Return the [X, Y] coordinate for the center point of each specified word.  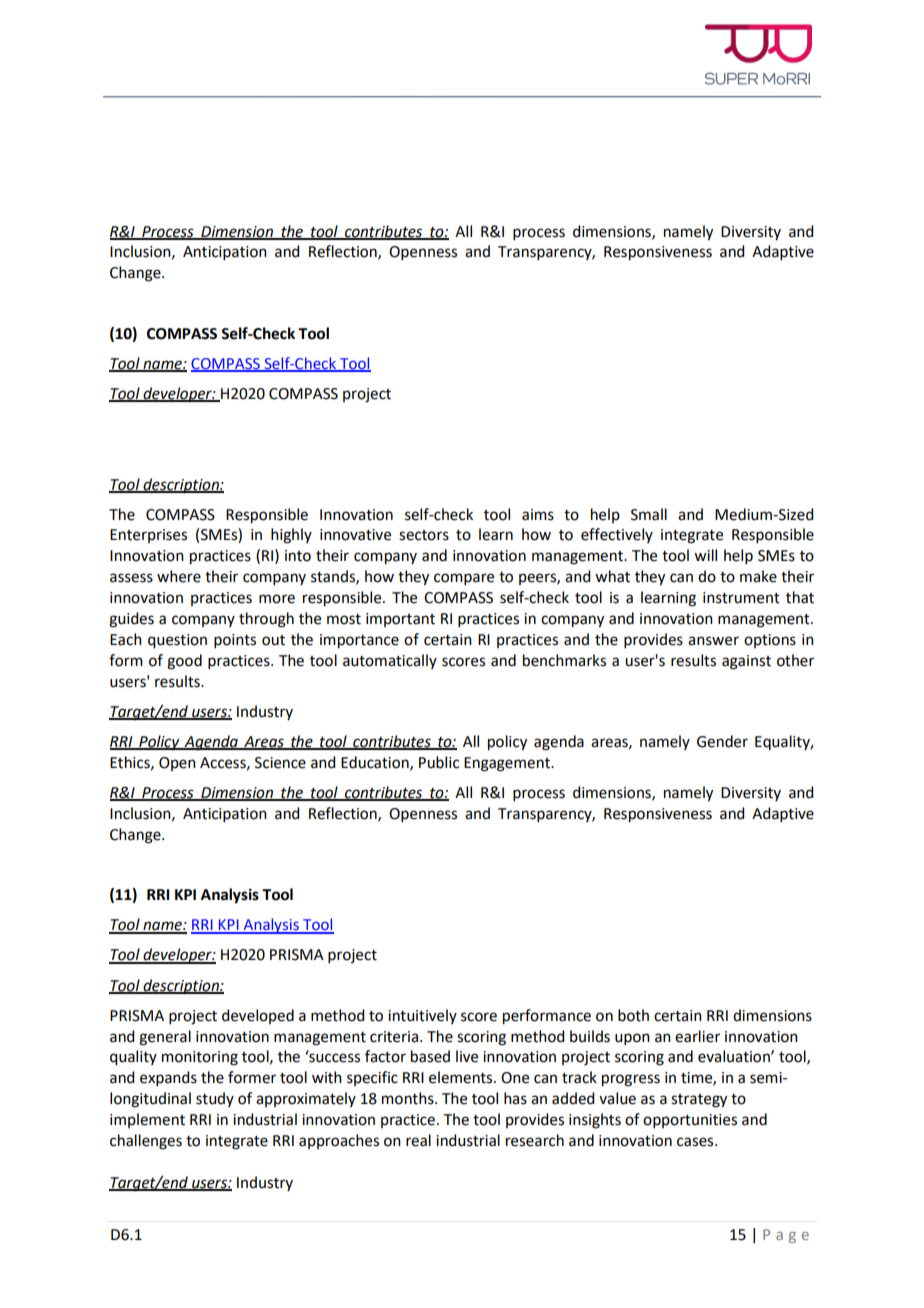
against [746, 662]
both [633, 1015]
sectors [424, 535]
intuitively [422, 1016]
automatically [390, 661]
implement [147, 1120]
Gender [722, 741]
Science [280, 763]
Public [439, 762]
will [705, 555]
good [184, 662]
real [418, 1140]
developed [258, 1016]
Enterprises [148, 536]
